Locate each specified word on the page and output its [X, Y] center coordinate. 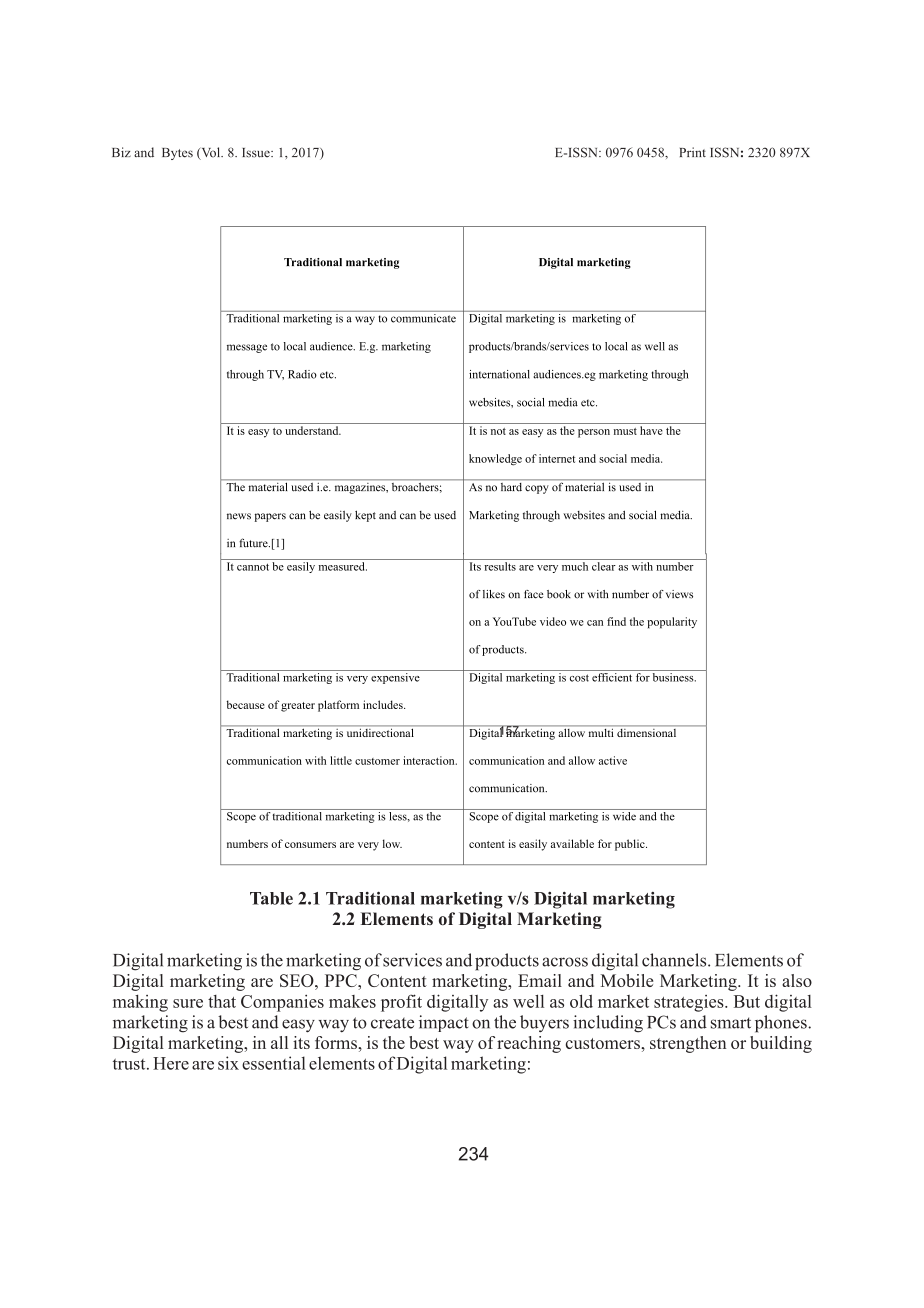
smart [731, 1023]
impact [444, 1023]
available [572, 843]
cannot [253, 567]
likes [494, 594]
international [499, 374]
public [631, 845]
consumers [310, 845]
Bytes [177, 154]
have [651, 430]
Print [693, 152]
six [228, 1063]
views [679, 594]
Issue [257, 153]
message [247, 348]
